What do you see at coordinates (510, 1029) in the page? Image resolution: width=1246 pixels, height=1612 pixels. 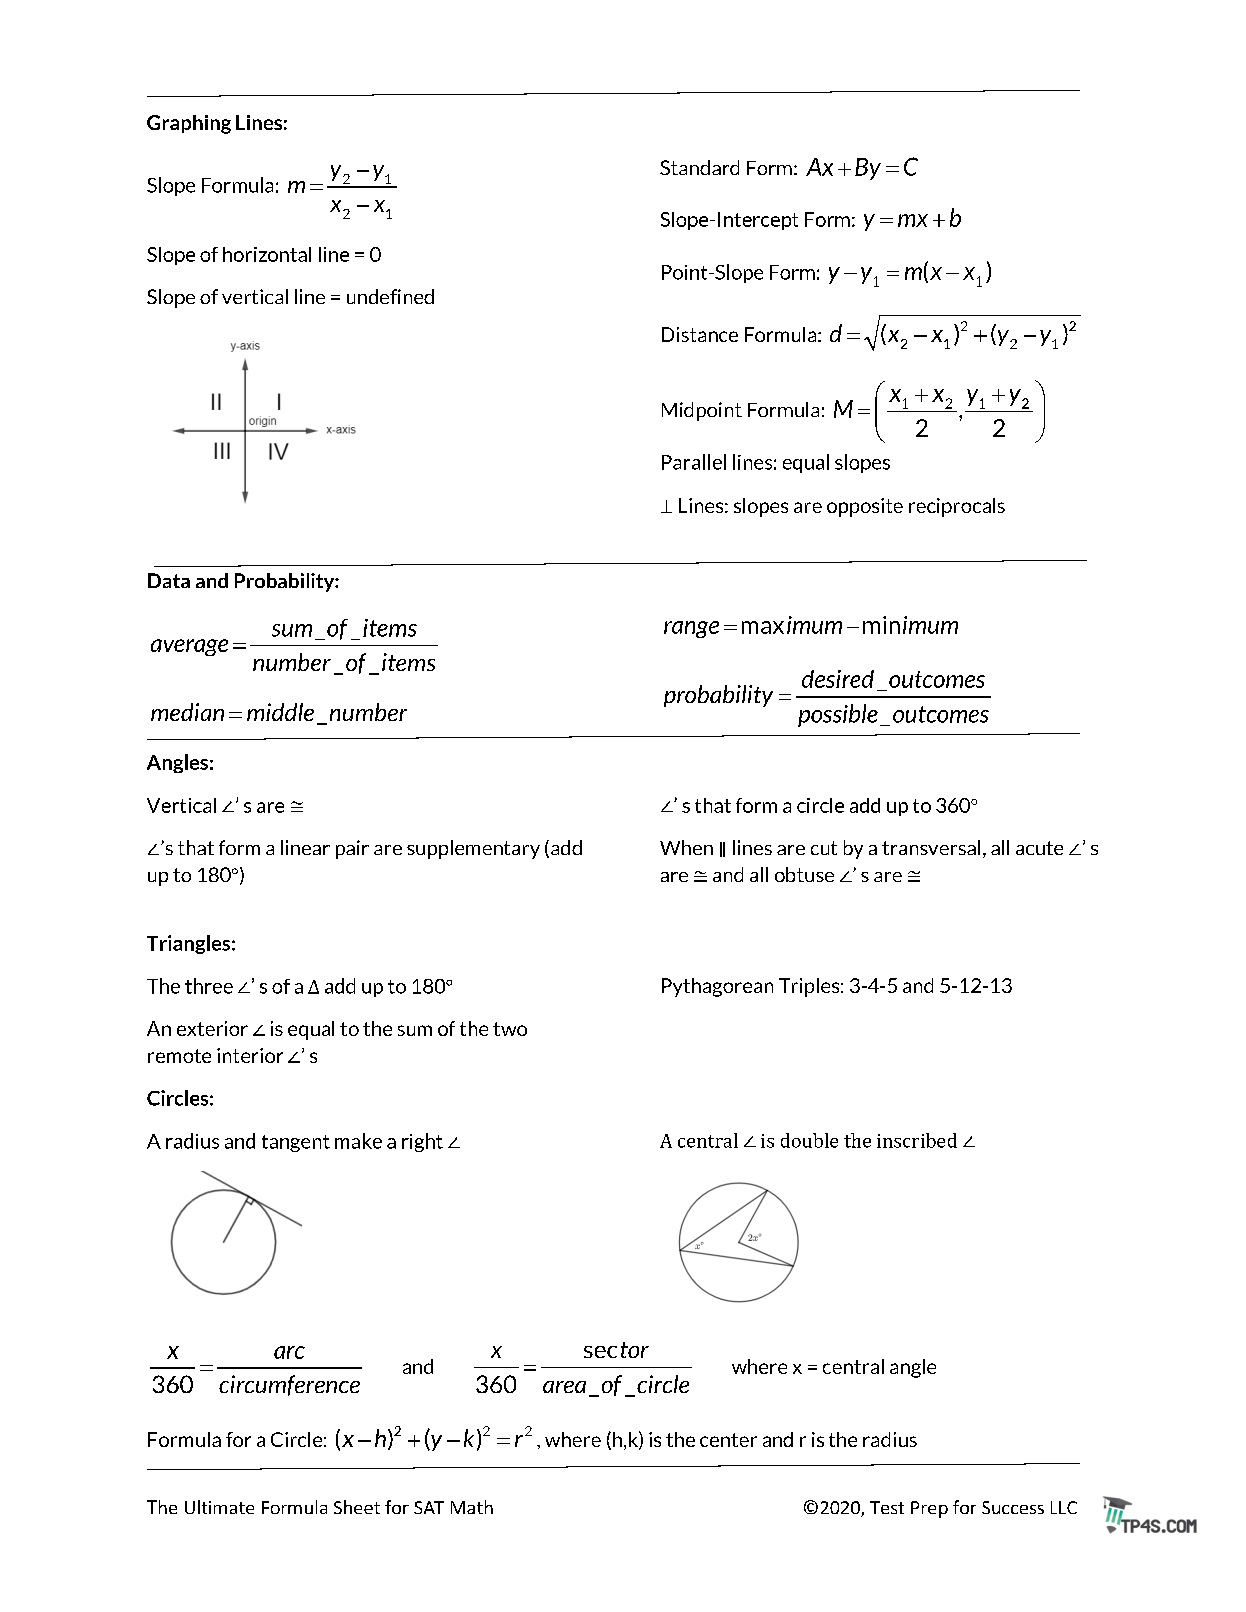 I see `two` at bounding box center [510, 1029].
